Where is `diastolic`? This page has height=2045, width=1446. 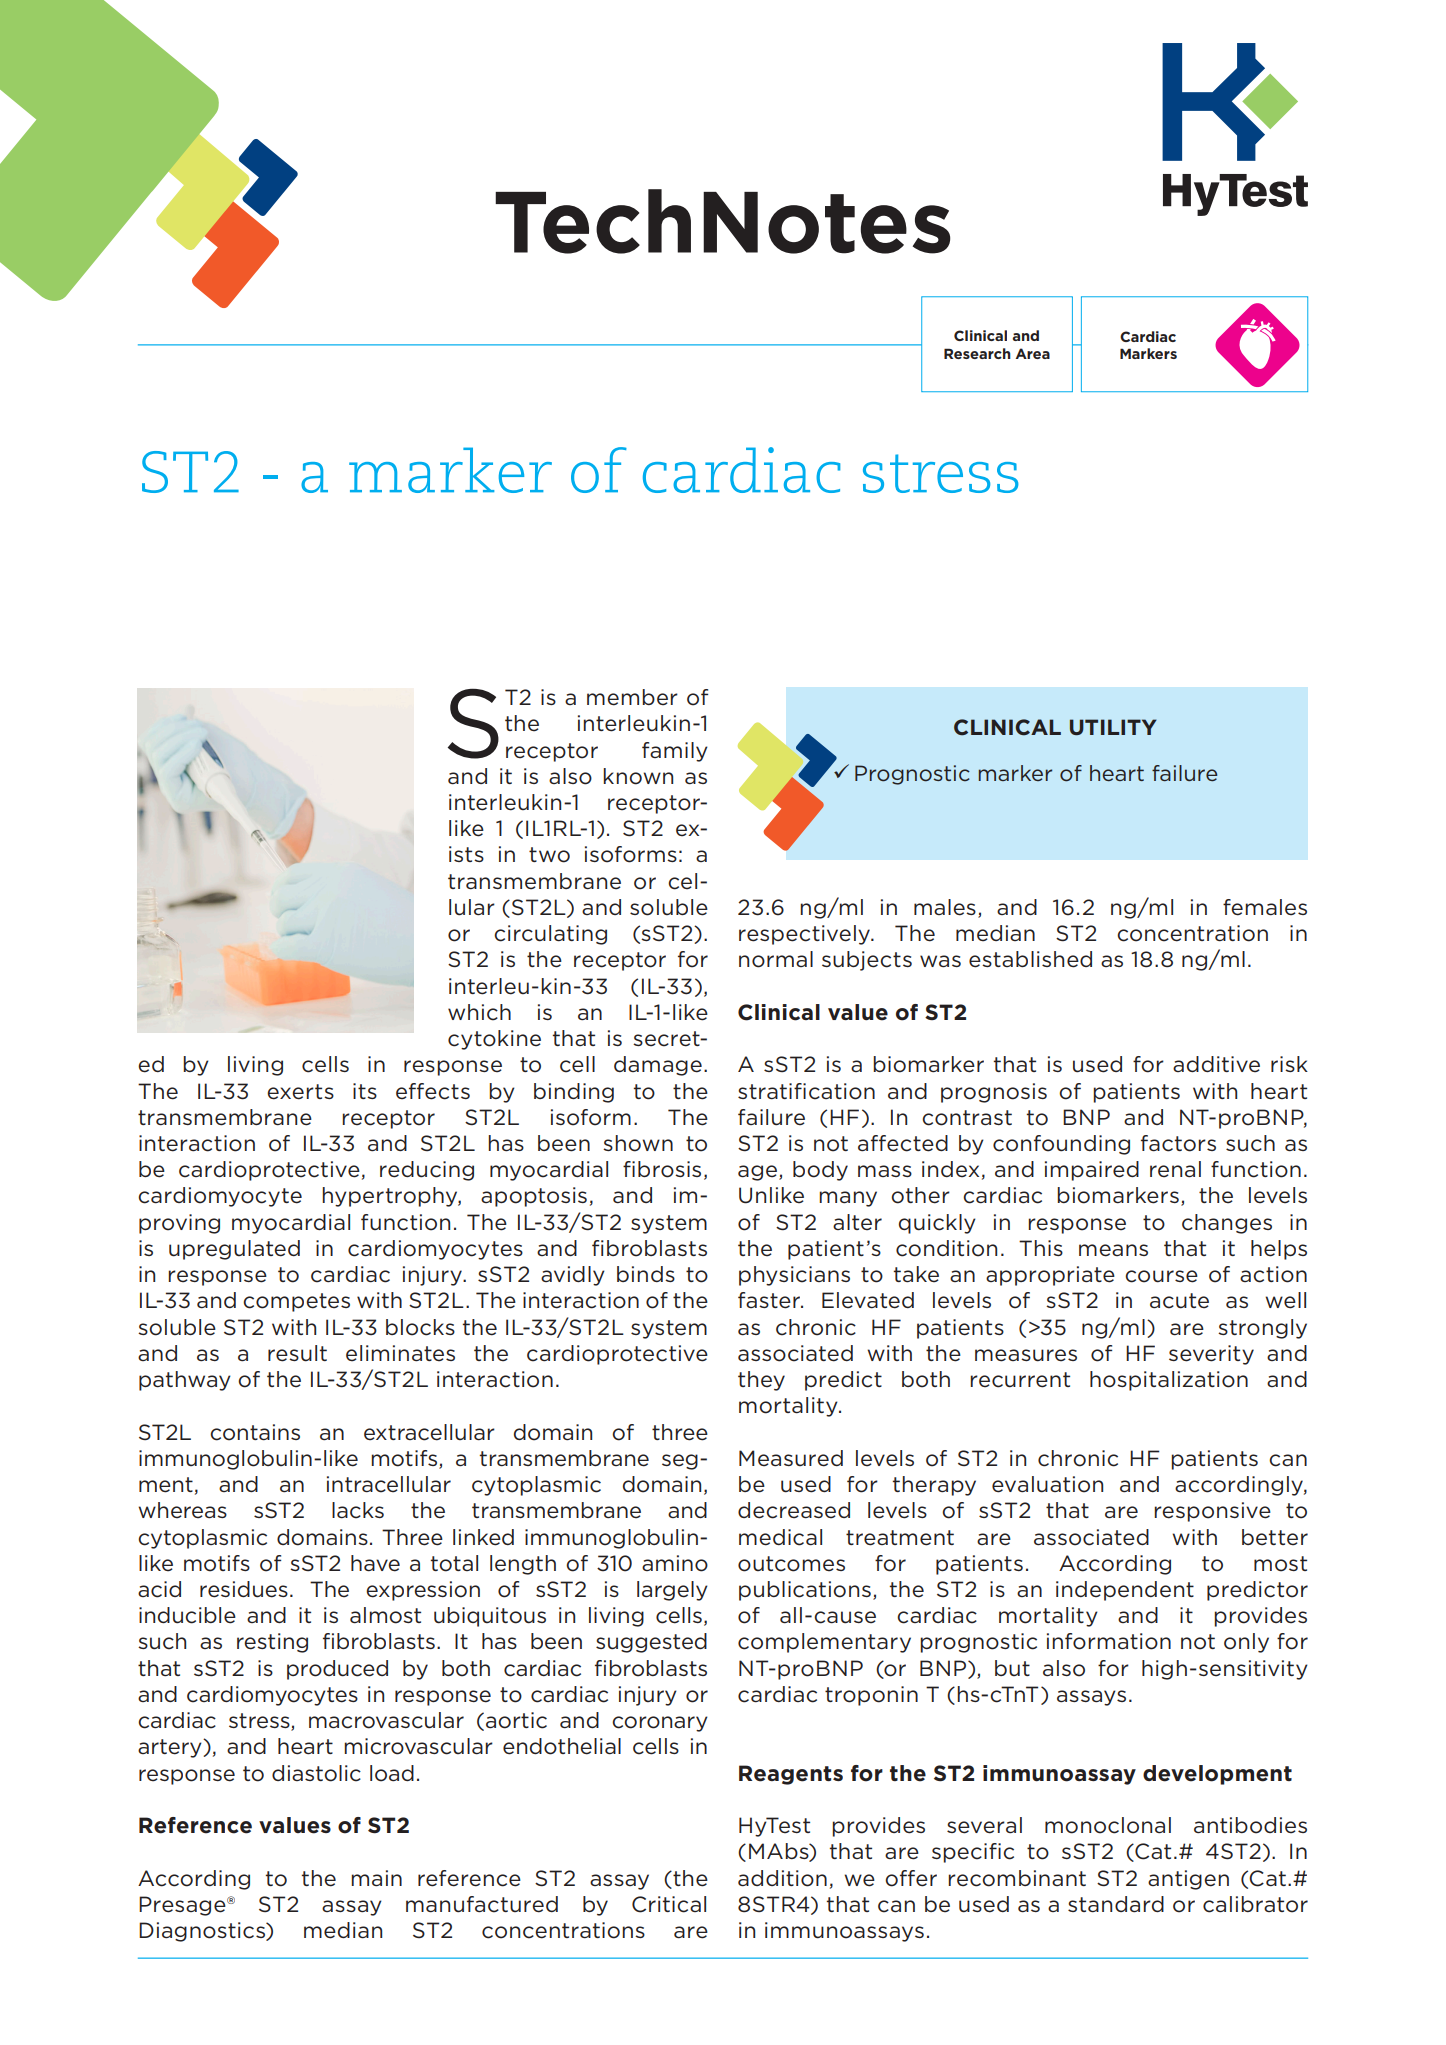
diastolic is located at coordinates (316, 1773).
